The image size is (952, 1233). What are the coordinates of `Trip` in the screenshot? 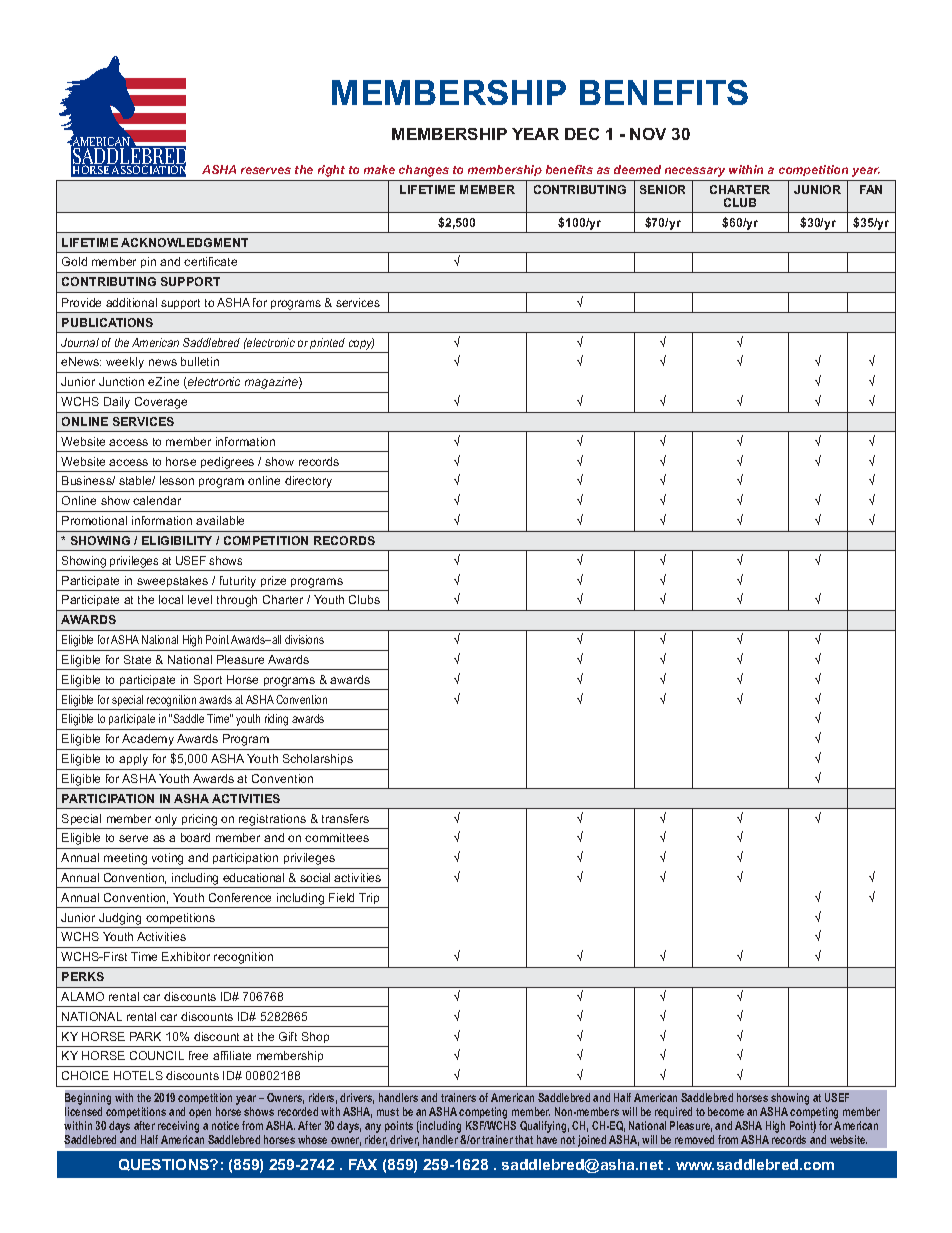 It's located at (369, 898).
